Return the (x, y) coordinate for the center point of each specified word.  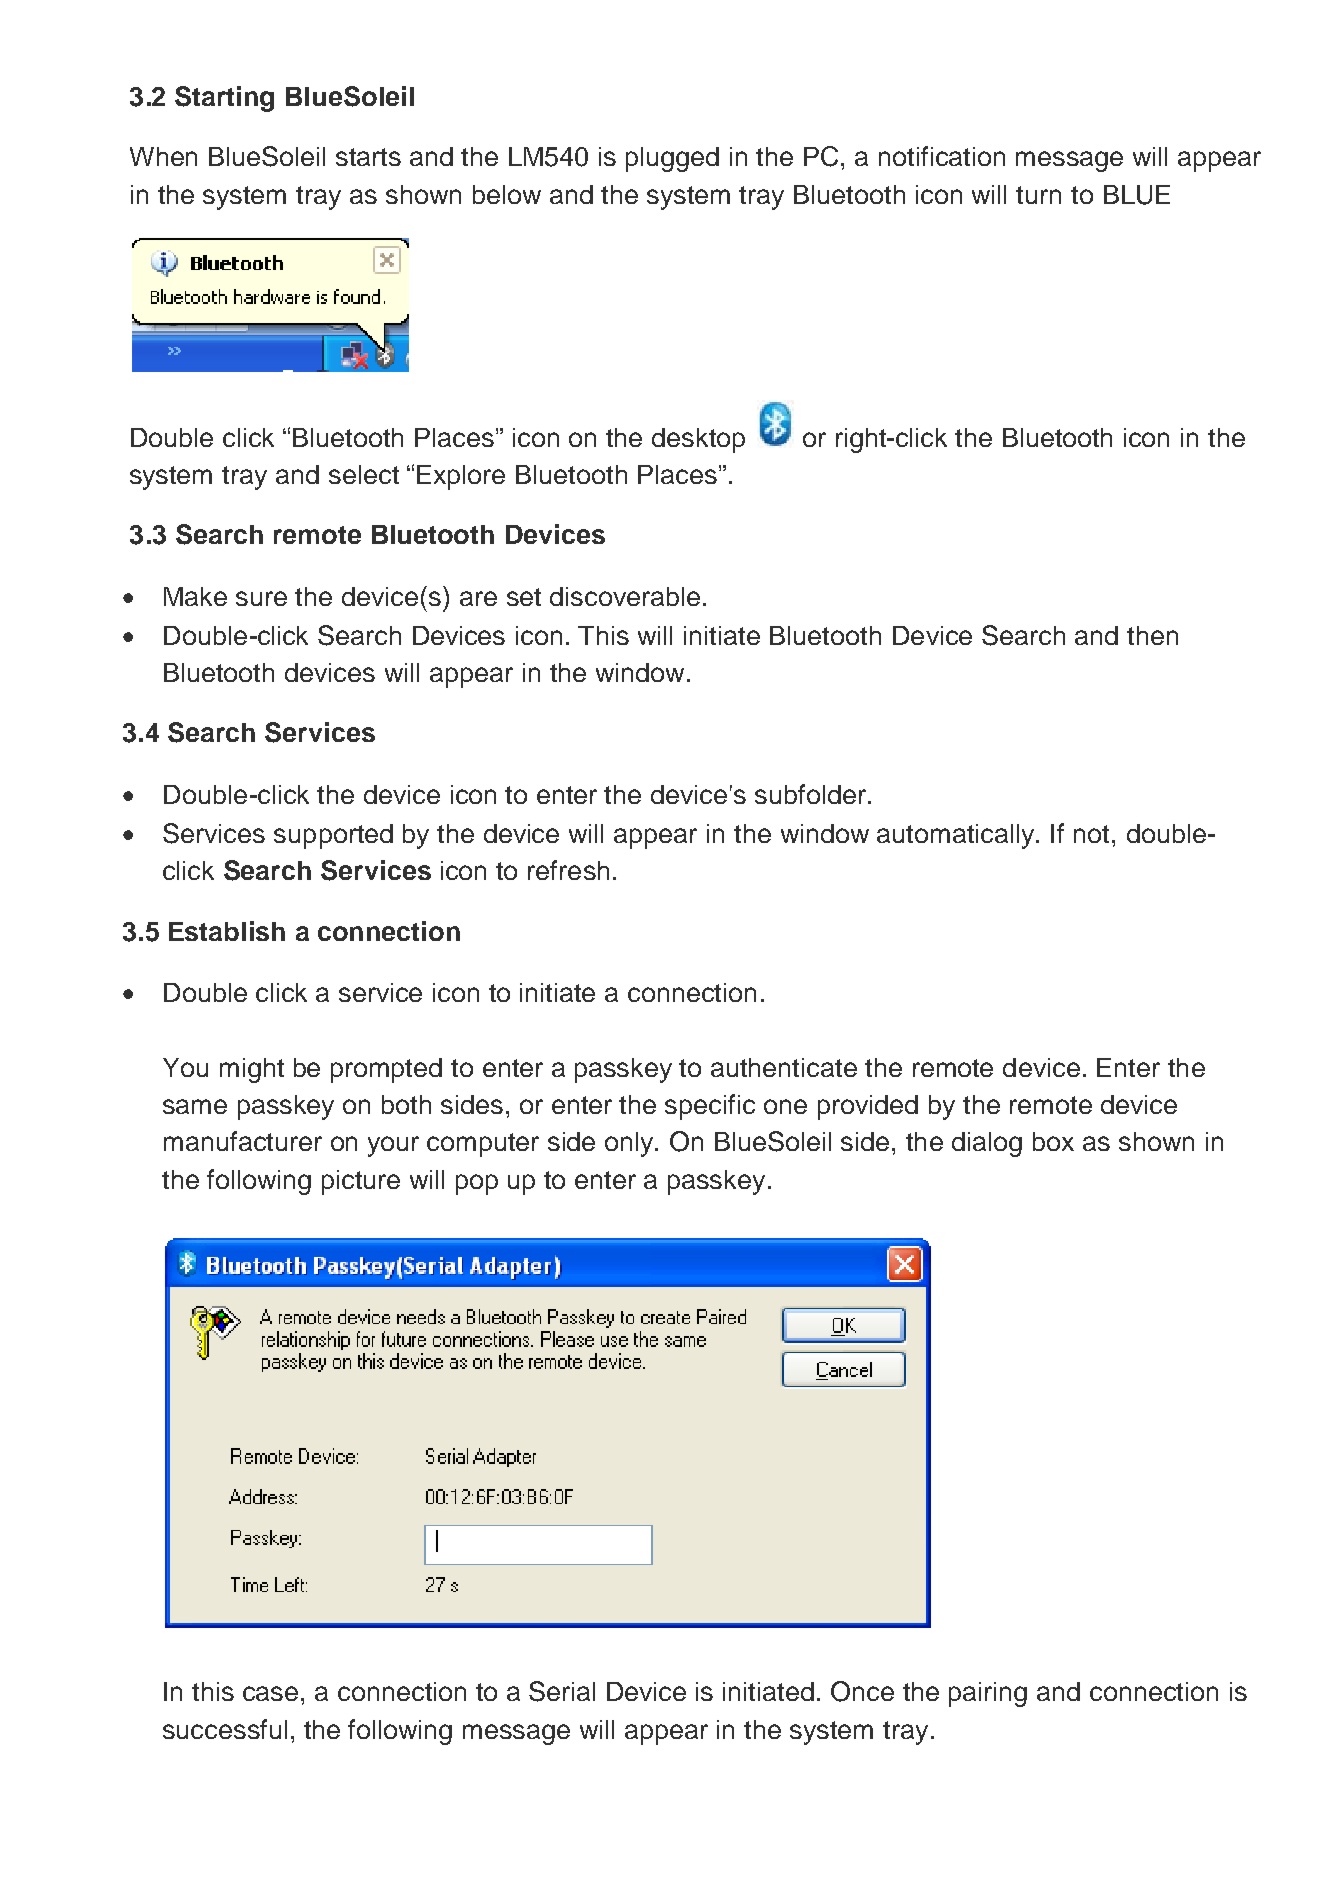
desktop (698, 440)
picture (361, 1182)
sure (261, 598)
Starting (224, 99)
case (270, 1693)
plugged (672, 159)
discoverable (625, 596)
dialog (987, 1144)
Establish (227, 931)
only (631, 1144)
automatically (957, 836)
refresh (568, 870)
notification (942, 156)
